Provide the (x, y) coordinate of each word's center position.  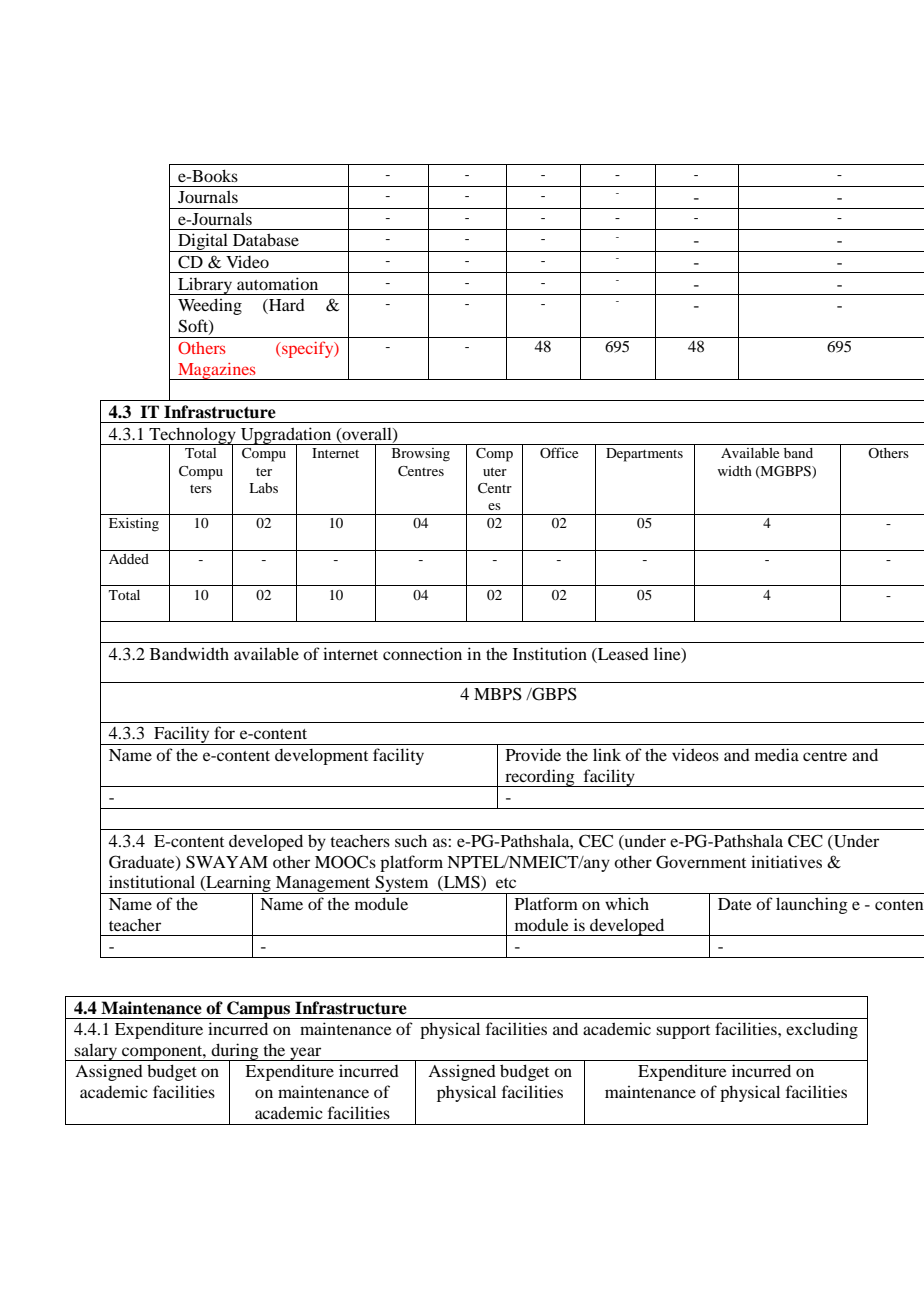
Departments (644, 455)
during (235, 1052)
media (777, 754)
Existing (134, 525)
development (321, 756)
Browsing (421, 455)
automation (277, 283)
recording (540, 778)
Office (559, 452)
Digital (203, 242)
